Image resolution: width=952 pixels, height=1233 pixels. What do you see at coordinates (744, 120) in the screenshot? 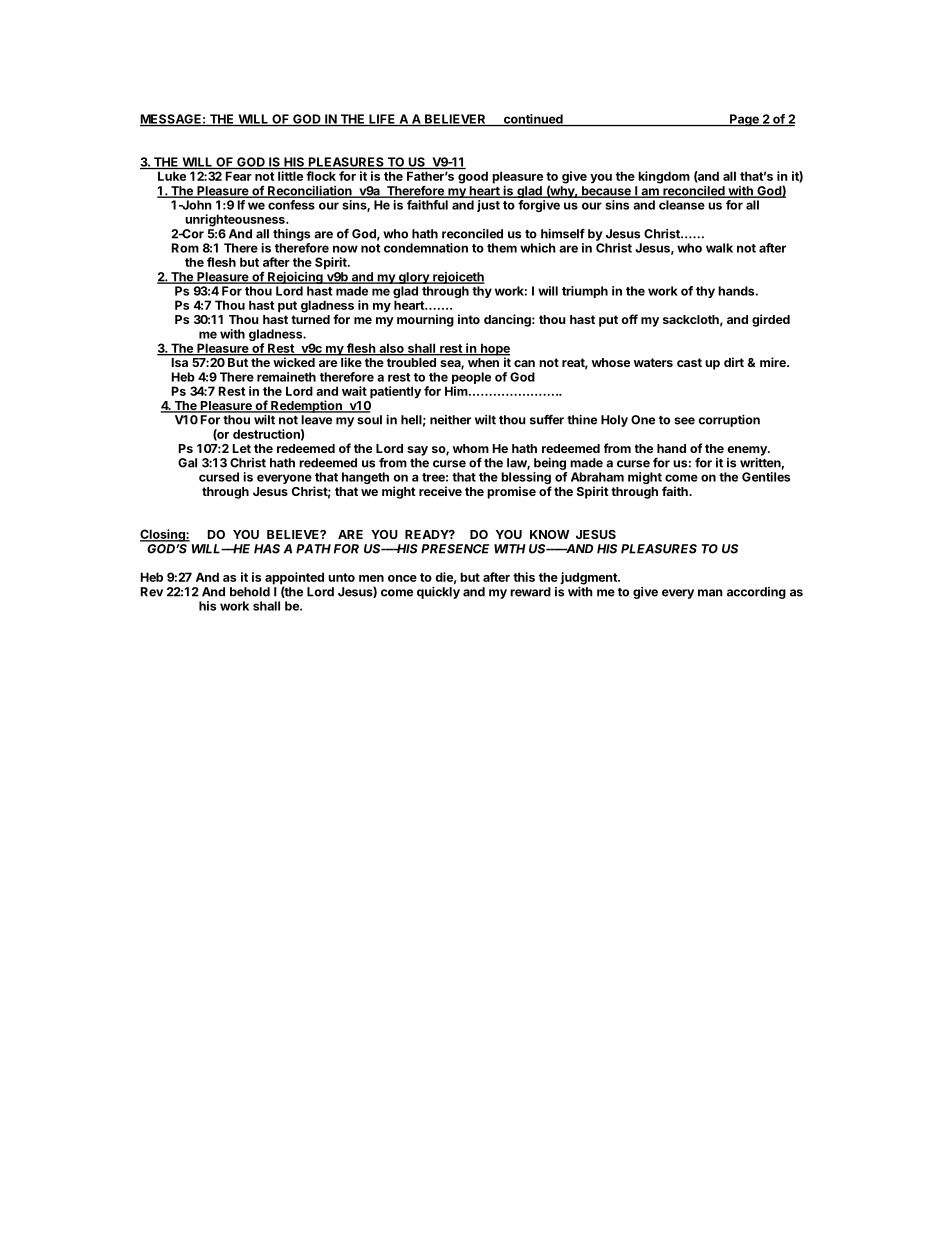
I see `Page` at bounding box center [744, 120].
